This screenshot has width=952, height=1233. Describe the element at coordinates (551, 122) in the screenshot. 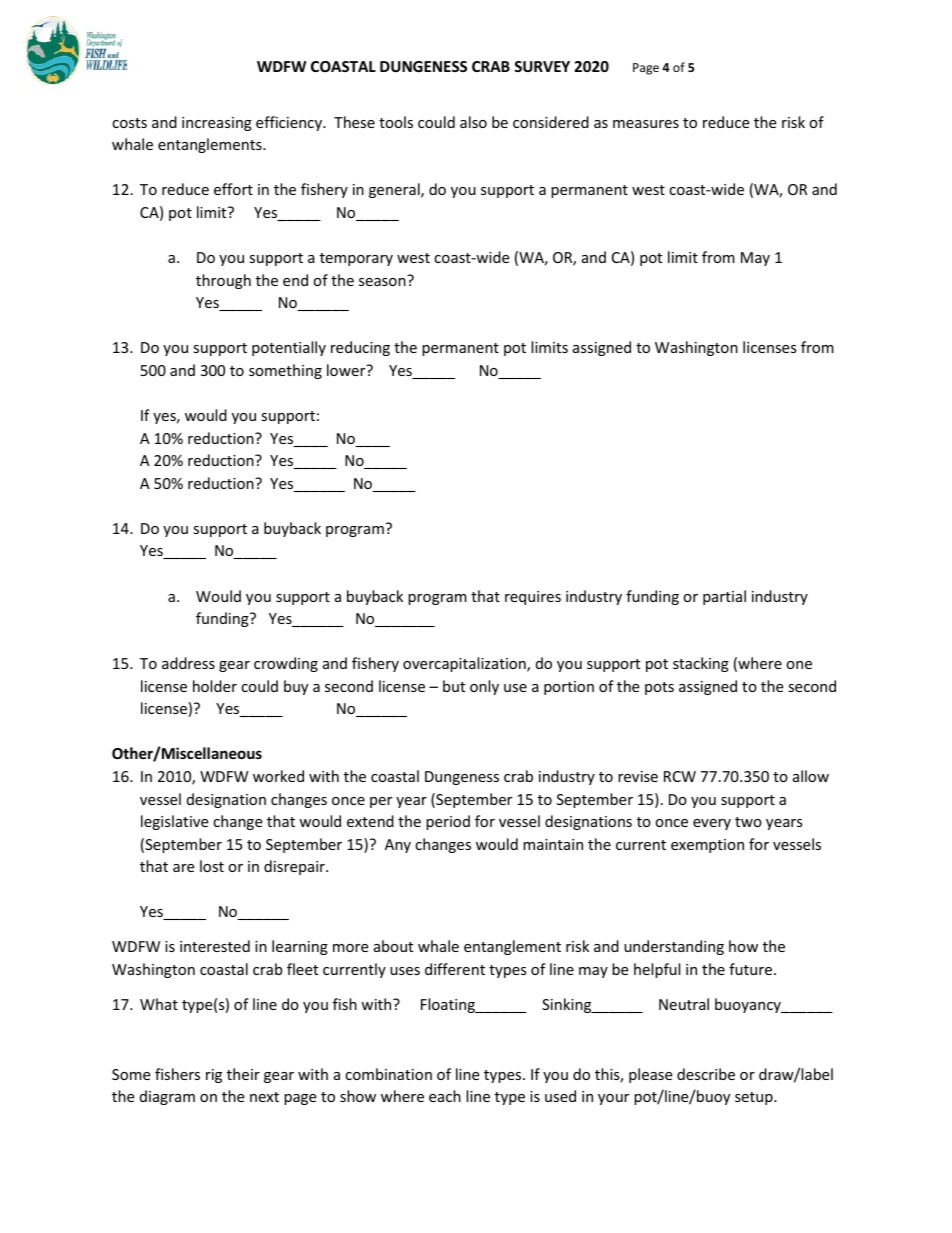

I see `considered` at that location.
